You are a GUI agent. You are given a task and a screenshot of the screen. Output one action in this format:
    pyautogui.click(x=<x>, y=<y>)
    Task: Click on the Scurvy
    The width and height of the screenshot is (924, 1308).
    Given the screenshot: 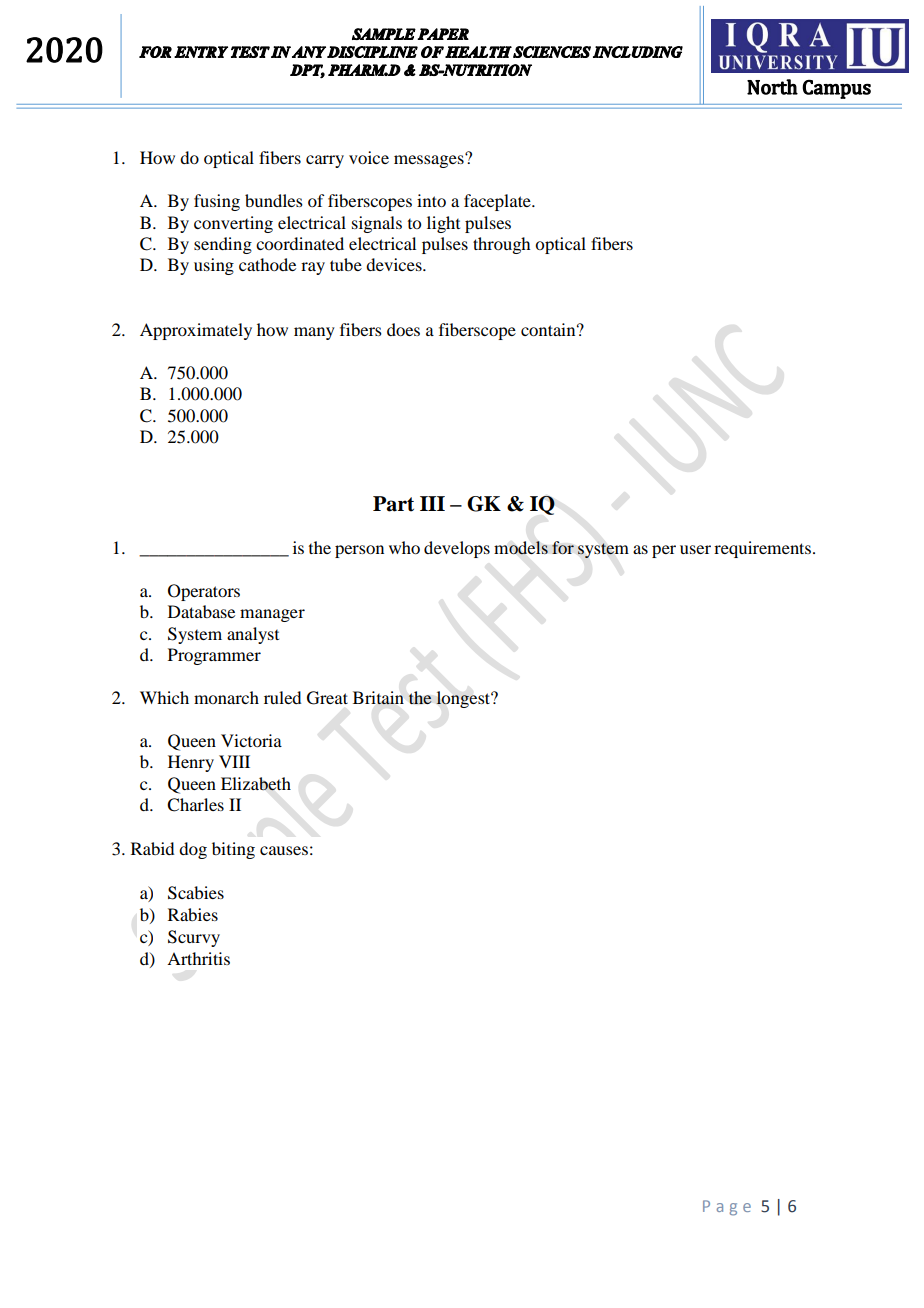 What is the action you would take?
    pyautogui.click(x=194, y=938)
